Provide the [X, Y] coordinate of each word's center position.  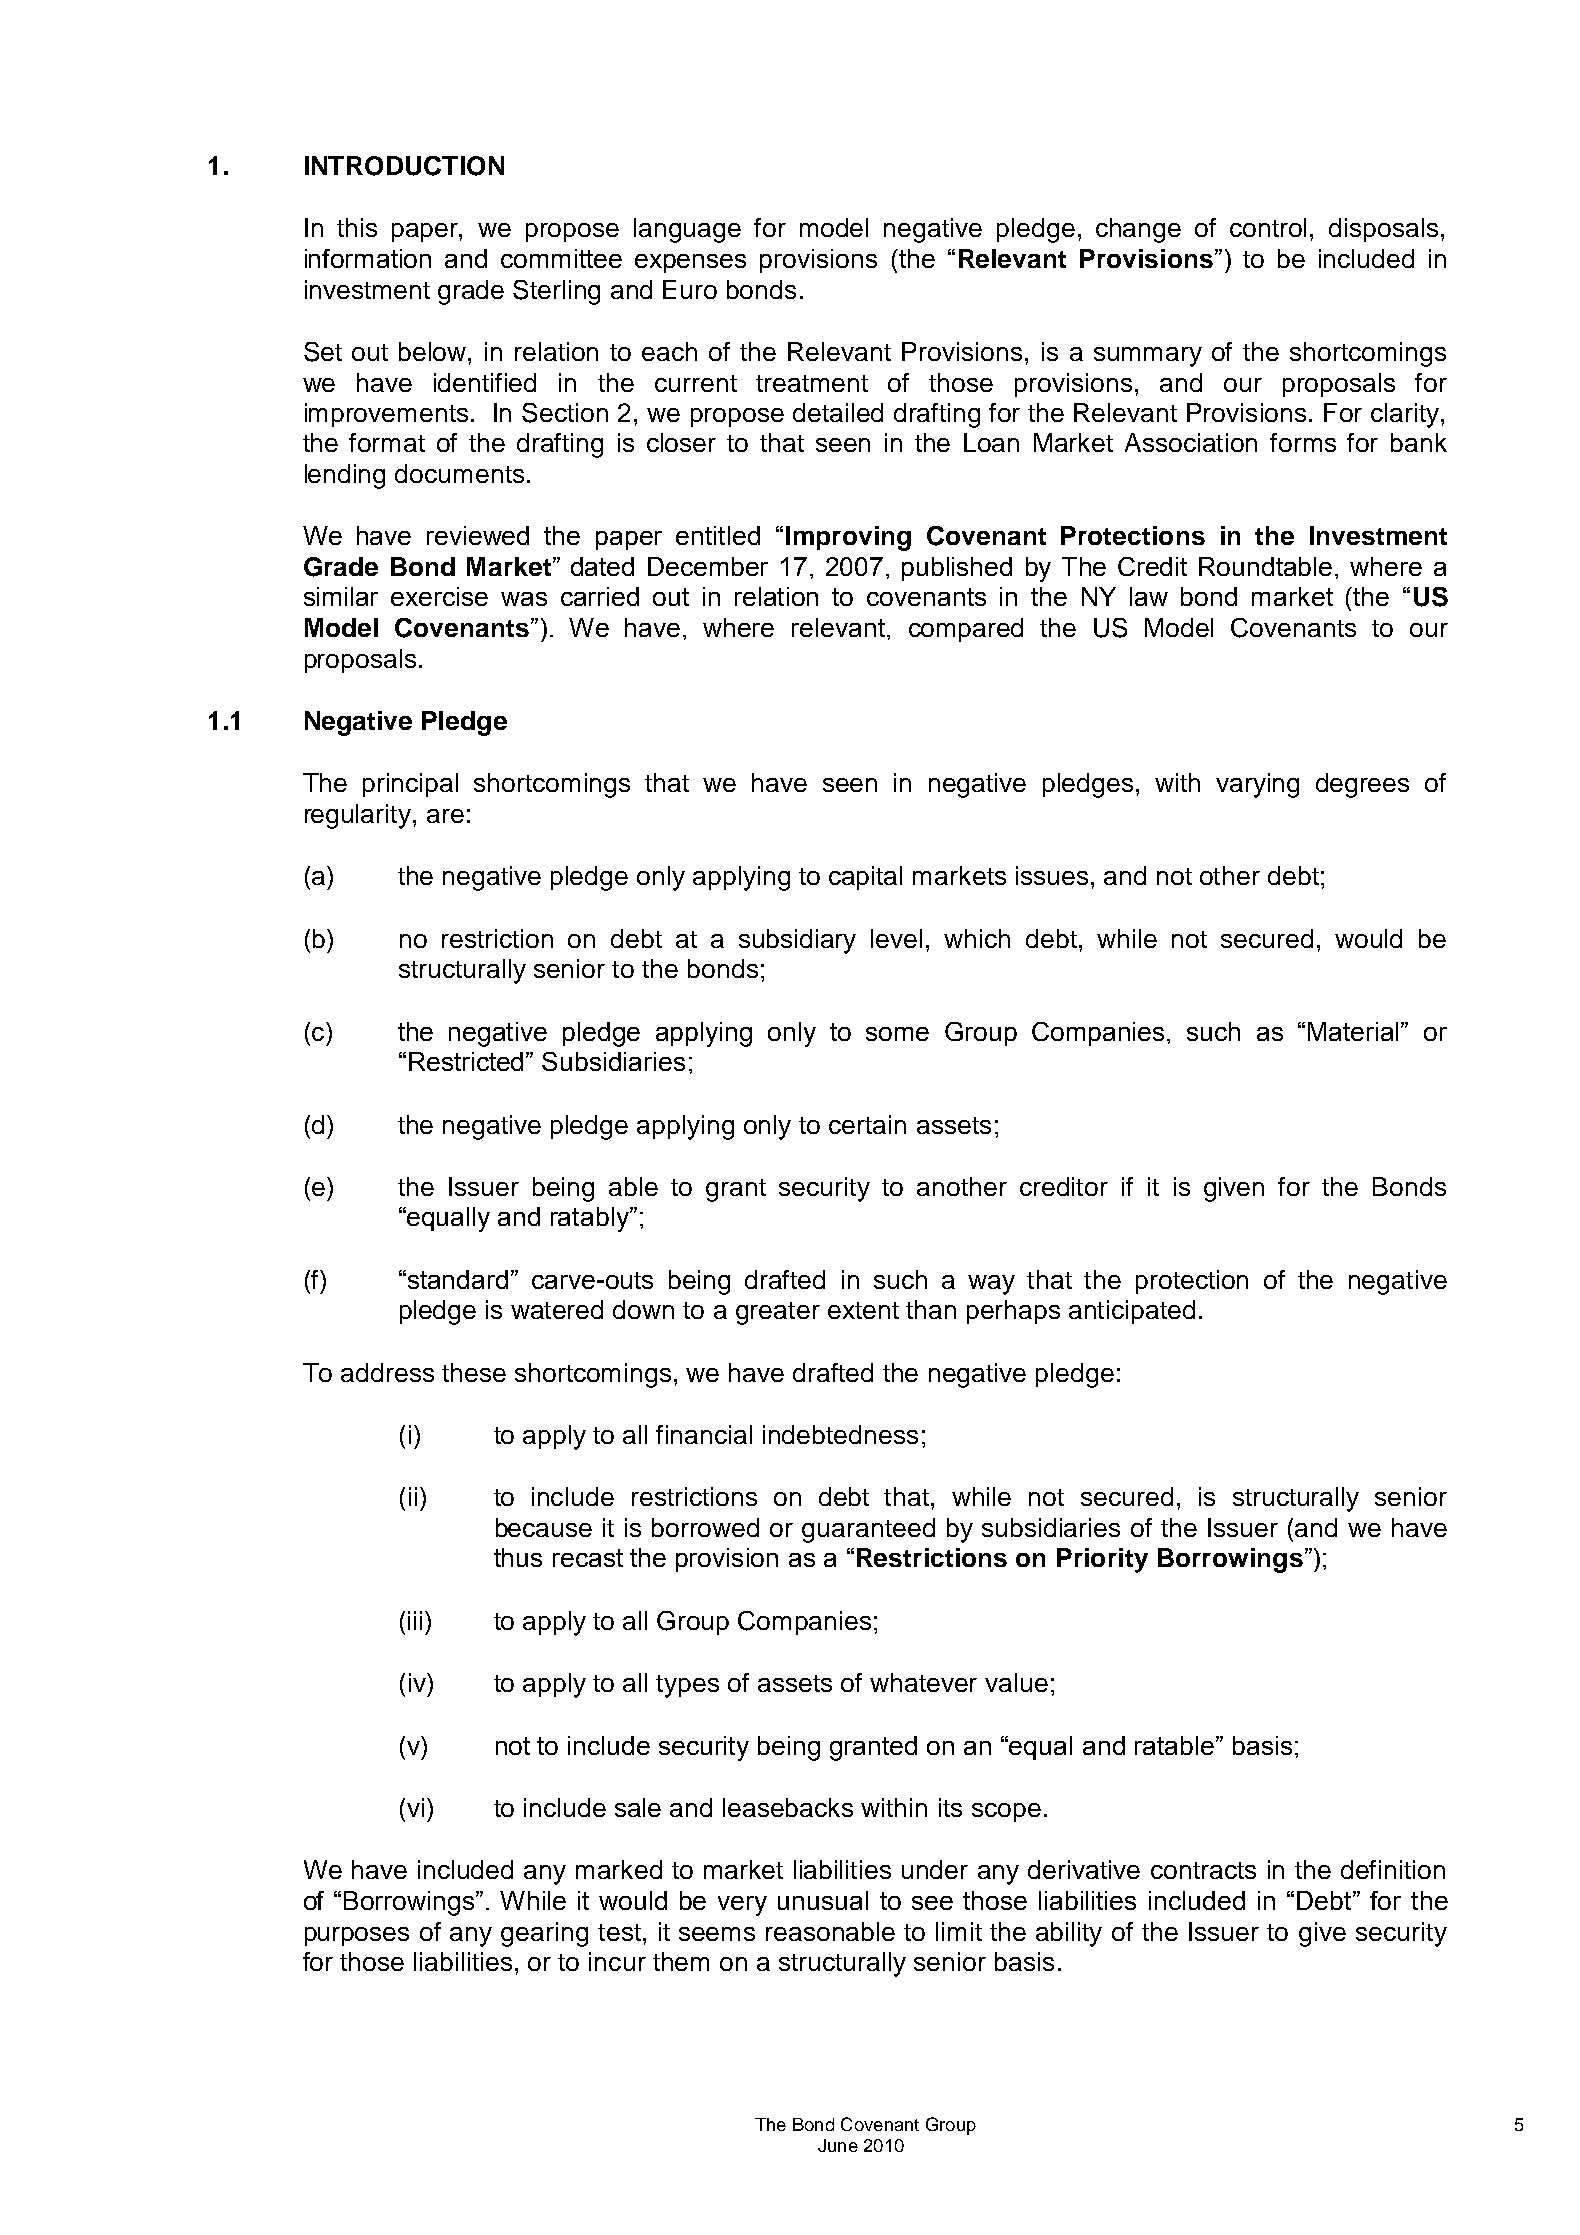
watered [557, 1309]
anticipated [1132, 1312]
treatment [812, 383]
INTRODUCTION [404, 166]
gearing [544, 1934]
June [838, 2145]
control [1268, 227]
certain [867, 1124]
